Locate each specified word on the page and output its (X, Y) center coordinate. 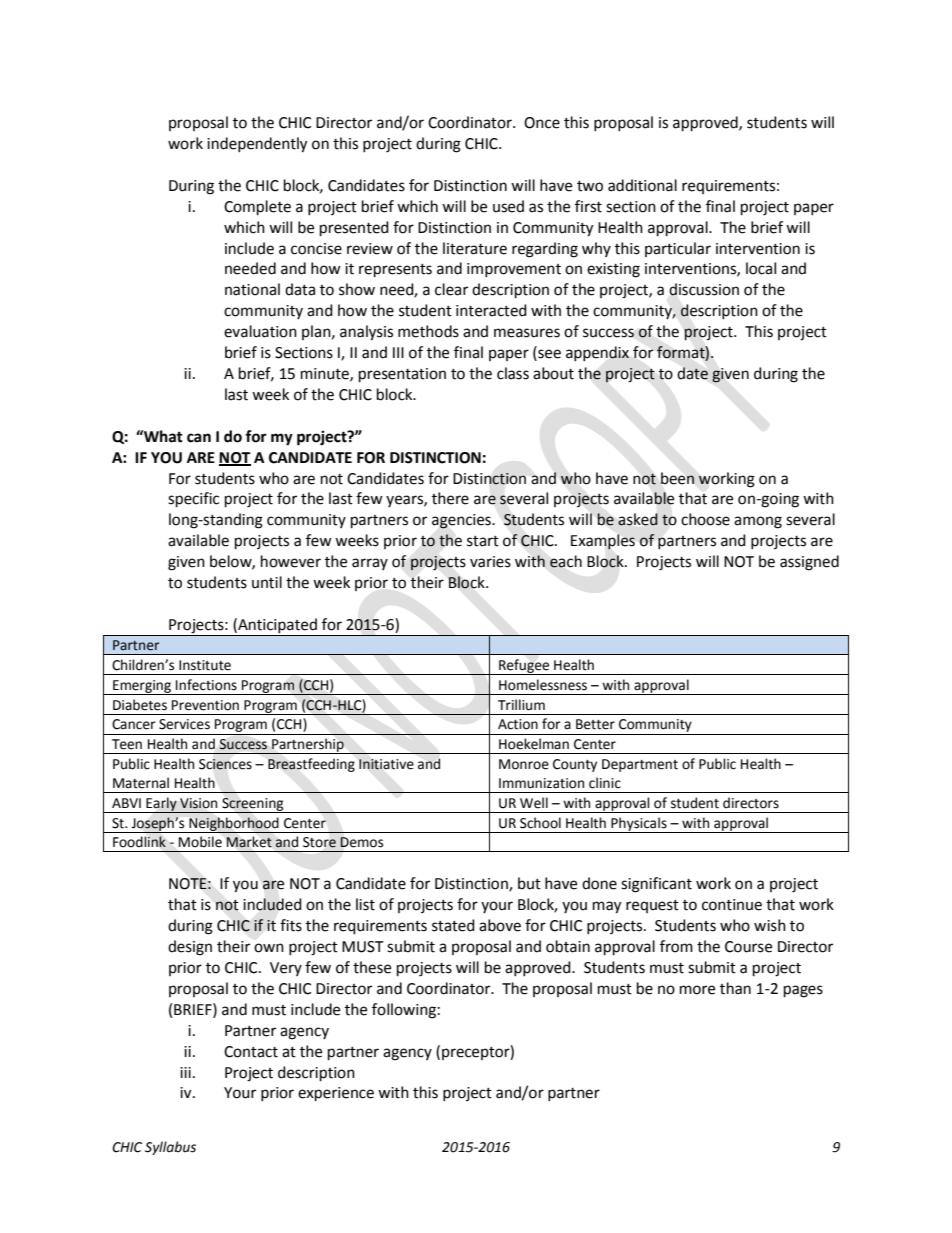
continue (732, 905)
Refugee (524, 667)
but (529, 883)
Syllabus (170, 1148)
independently (257, 145)
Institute (205, 665)
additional (642, 185)
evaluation (260, 331)
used (508, 206)
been (677, 478)
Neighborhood (234, 825)
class (513, 373)
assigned (809, 563)
